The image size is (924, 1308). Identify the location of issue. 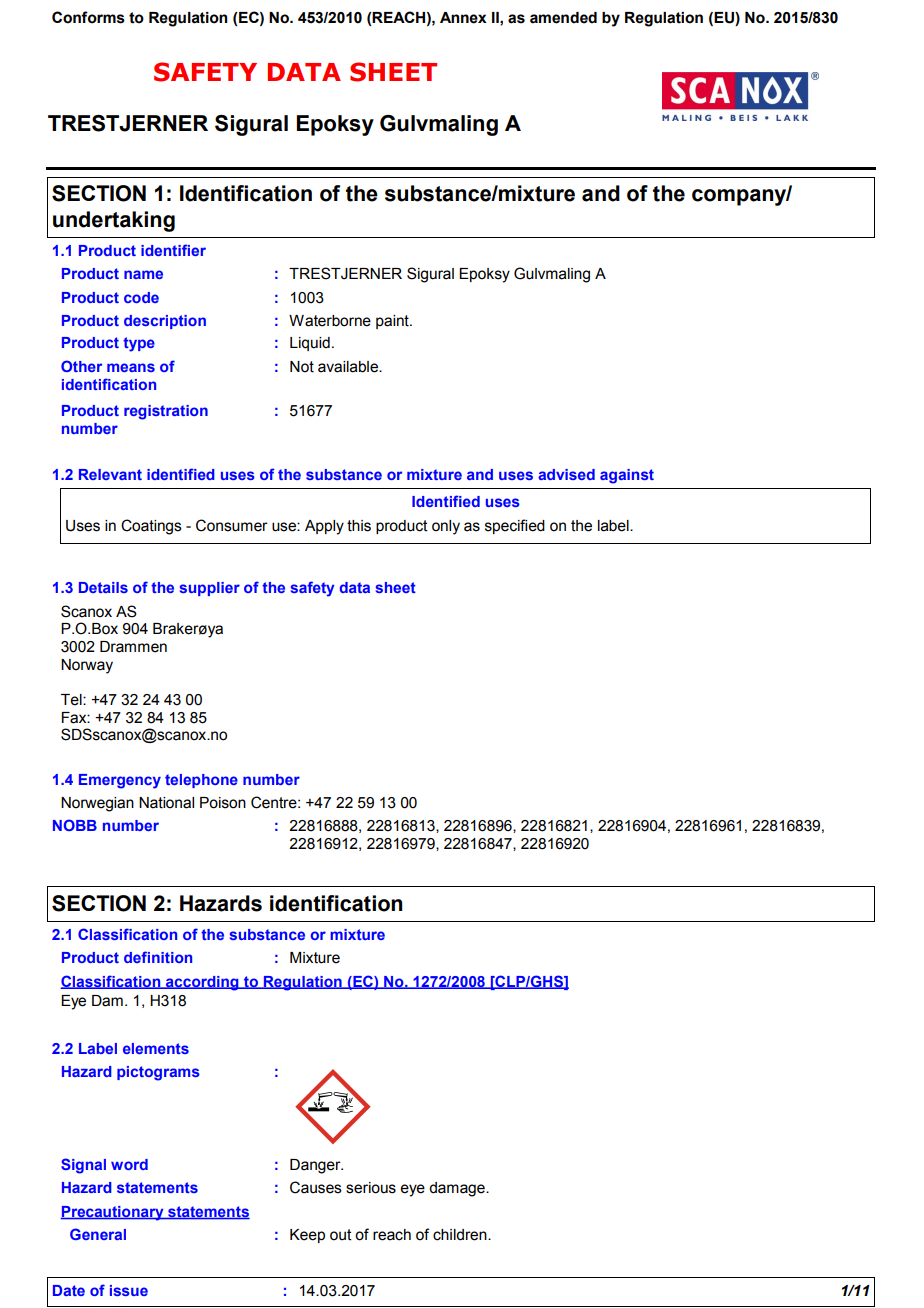
(129, 1290).
